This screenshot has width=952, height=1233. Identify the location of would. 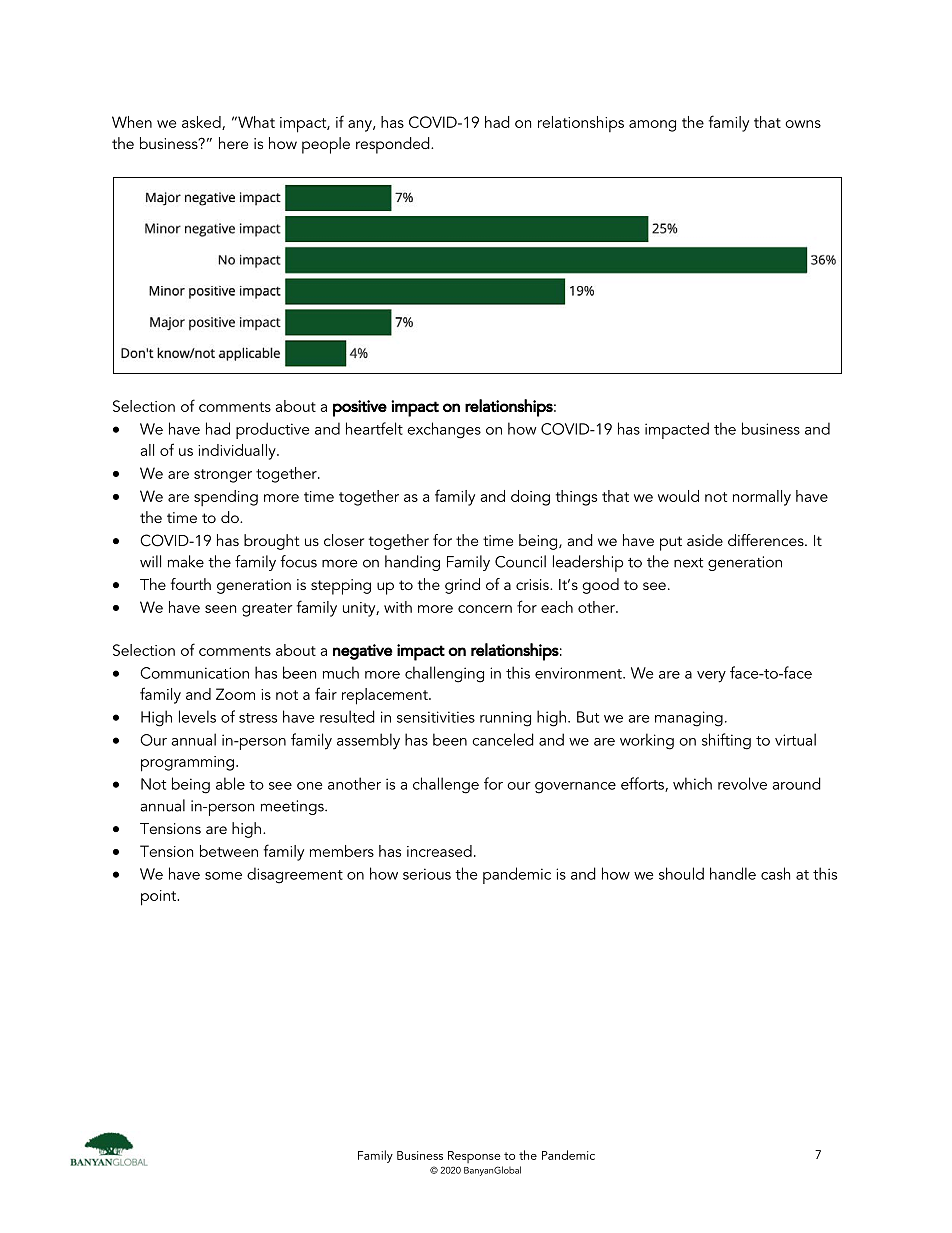
(678, 496).
